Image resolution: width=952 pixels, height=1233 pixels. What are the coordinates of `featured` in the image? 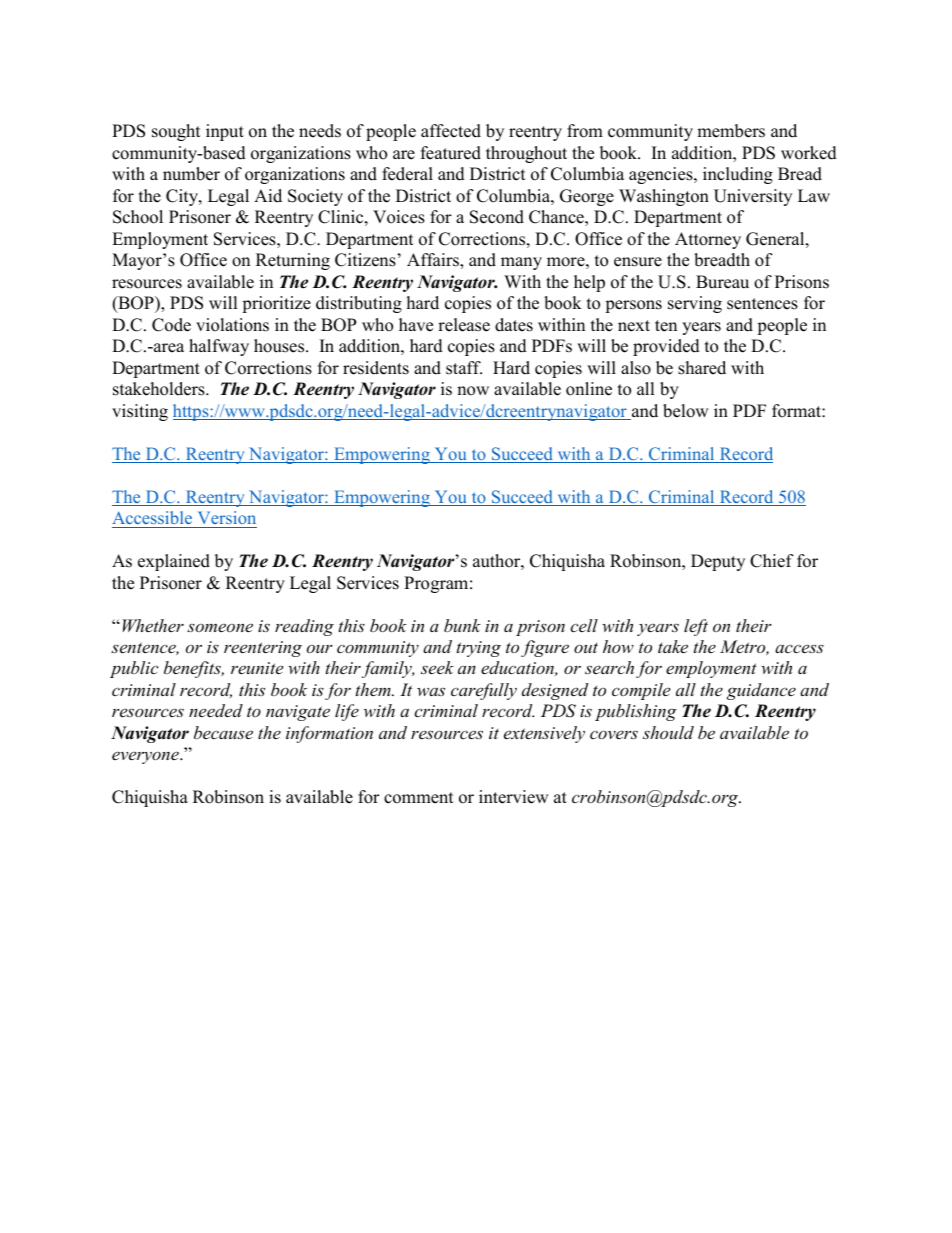 It's located at (451, 153).
